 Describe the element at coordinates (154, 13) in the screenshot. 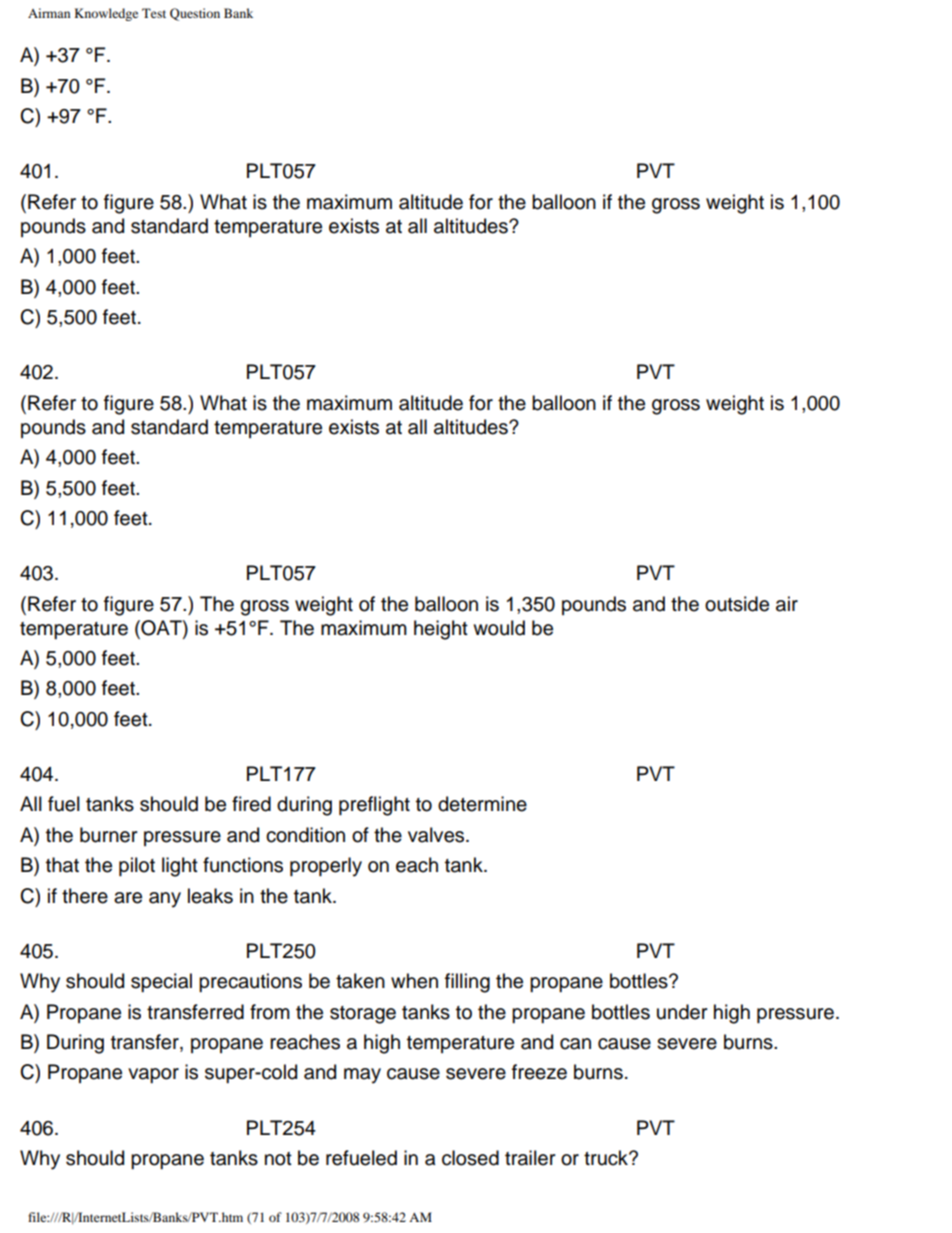

I see `Test` at that location.
